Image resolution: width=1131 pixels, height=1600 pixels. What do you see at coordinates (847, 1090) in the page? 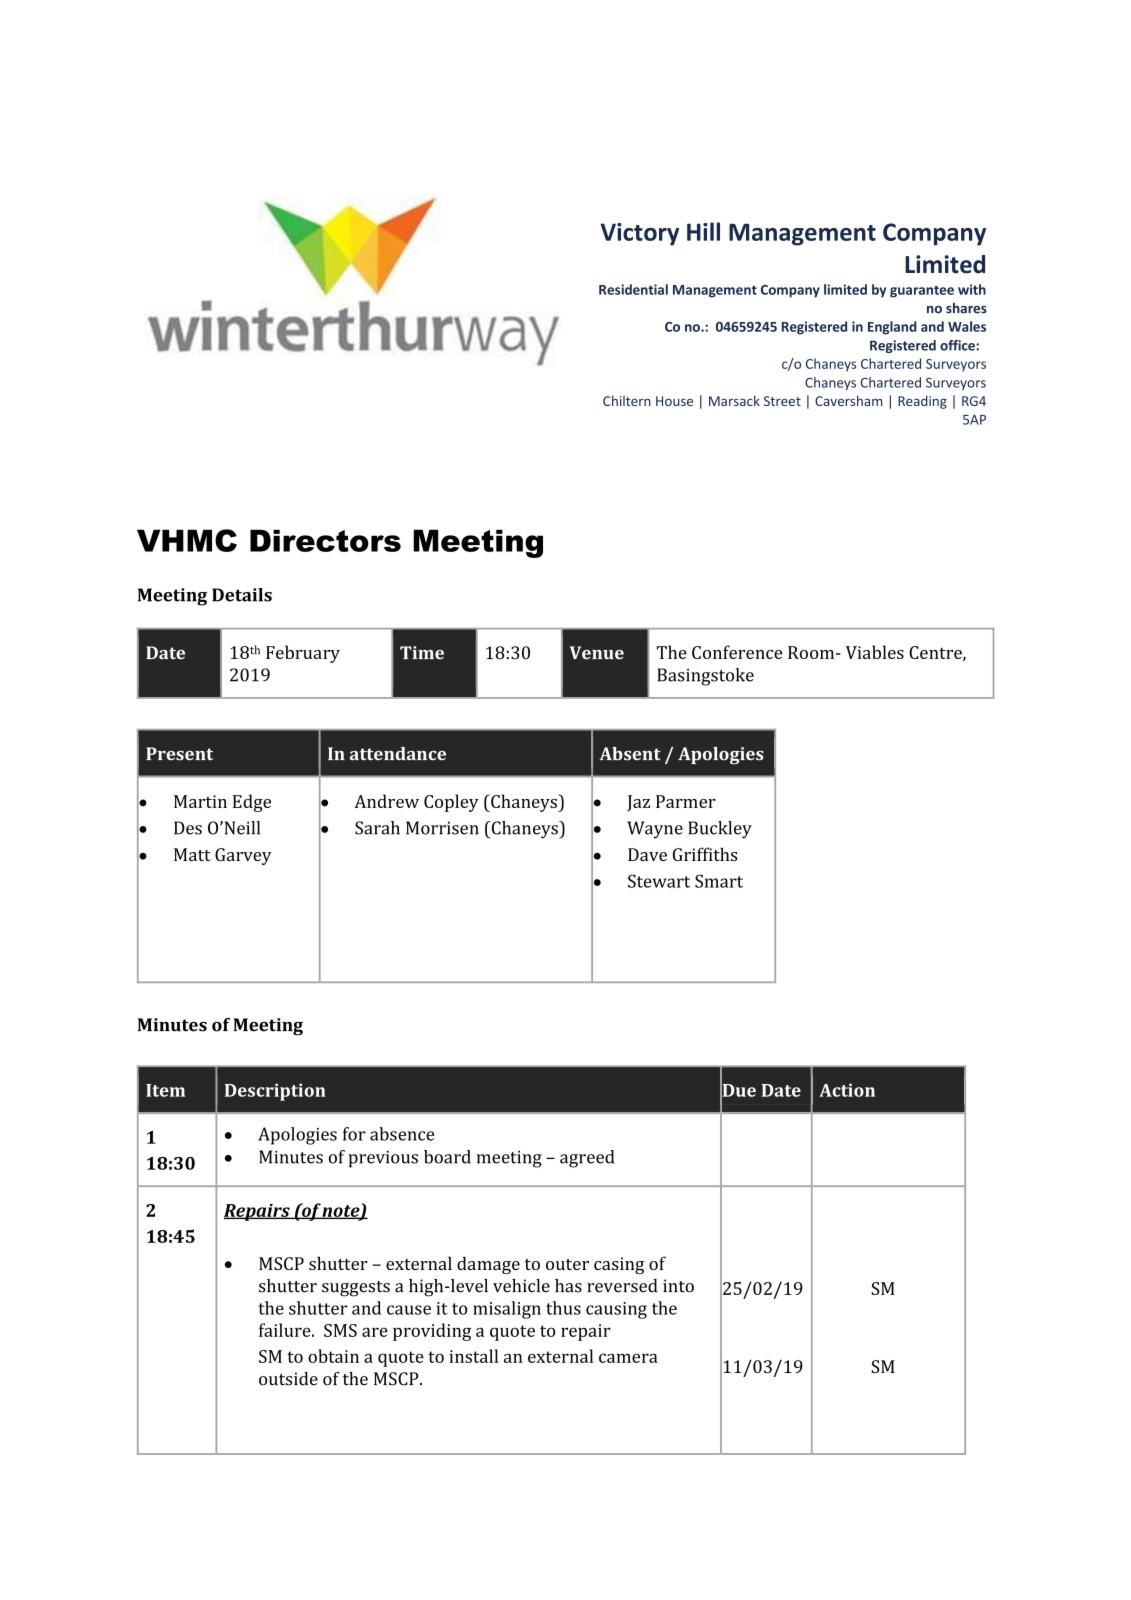
I see `Action` at bounding box center [847, 1090].
